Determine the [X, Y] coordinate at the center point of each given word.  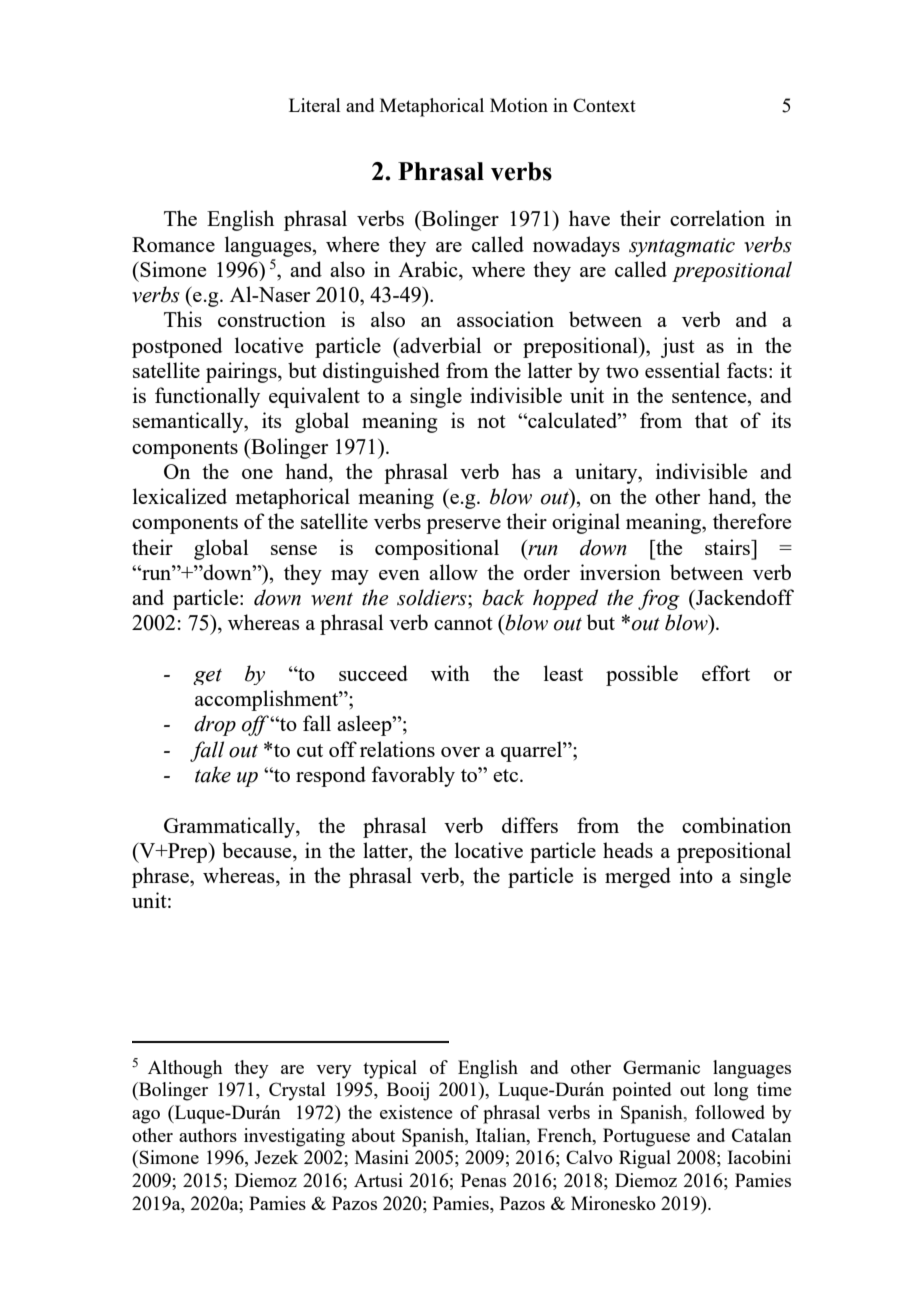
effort [726, 673]
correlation [717, 218]
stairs [729, 547]
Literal [315, 105]
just [678, 347]
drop [215, 725]
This [183, 319]
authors [208, 1135]
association [505, 319]
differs [530, 825]
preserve [463, 526]
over [460, 752]
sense [294, 550]
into [696, 875]
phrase [161, 877]
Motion [519, 105]
